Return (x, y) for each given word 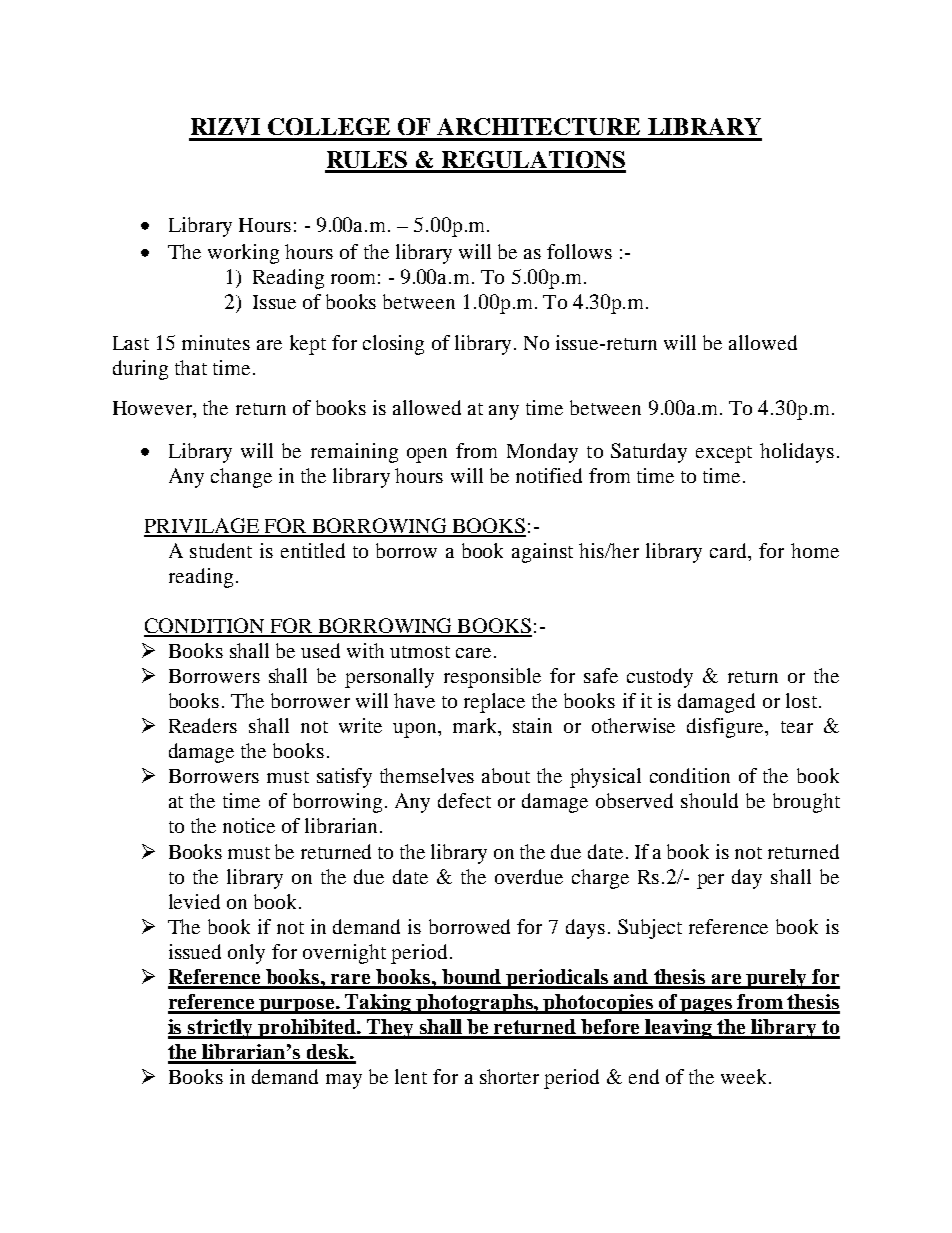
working (243, 254)
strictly (220, 1029)
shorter (509, 1076)
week (743, 1076)
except (724, 454)
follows (579, 251)
